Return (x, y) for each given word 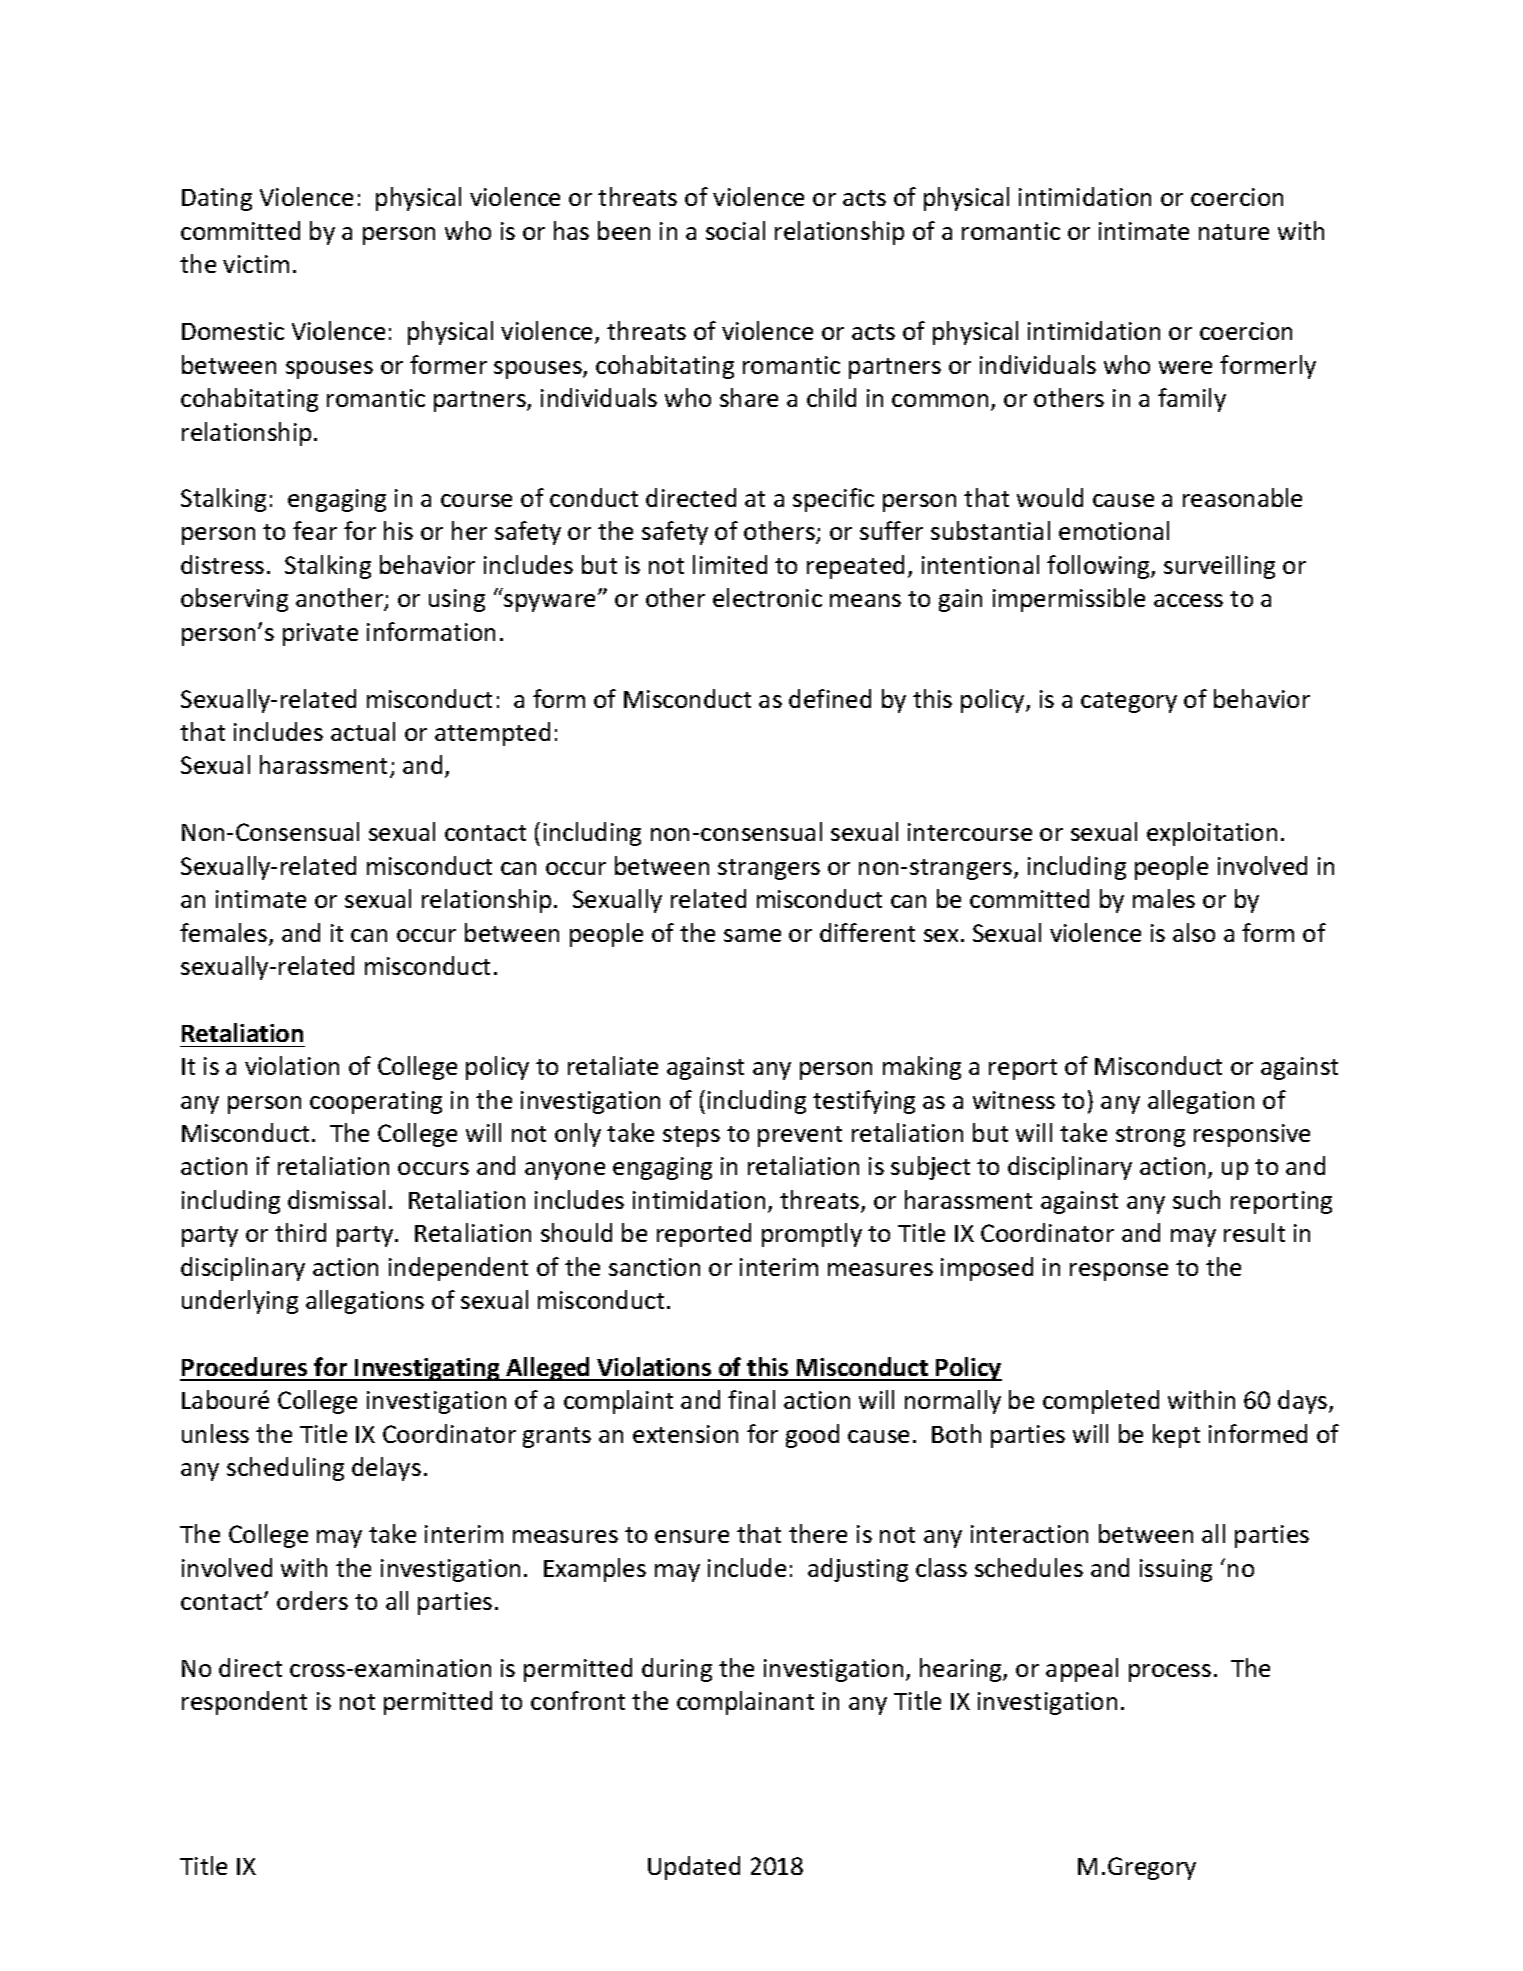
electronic (767, 597)
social (735, 230)
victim (256, 264)
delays (386, 1469)
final (751, 1399)
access (1188, 600)
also (1194, 932)
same (752, 935)
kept (1176, 1436)
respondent (244, 1703)
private (320, 634)
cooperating (376, 1102)
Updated (694, 1868)
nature (1234, 232)
